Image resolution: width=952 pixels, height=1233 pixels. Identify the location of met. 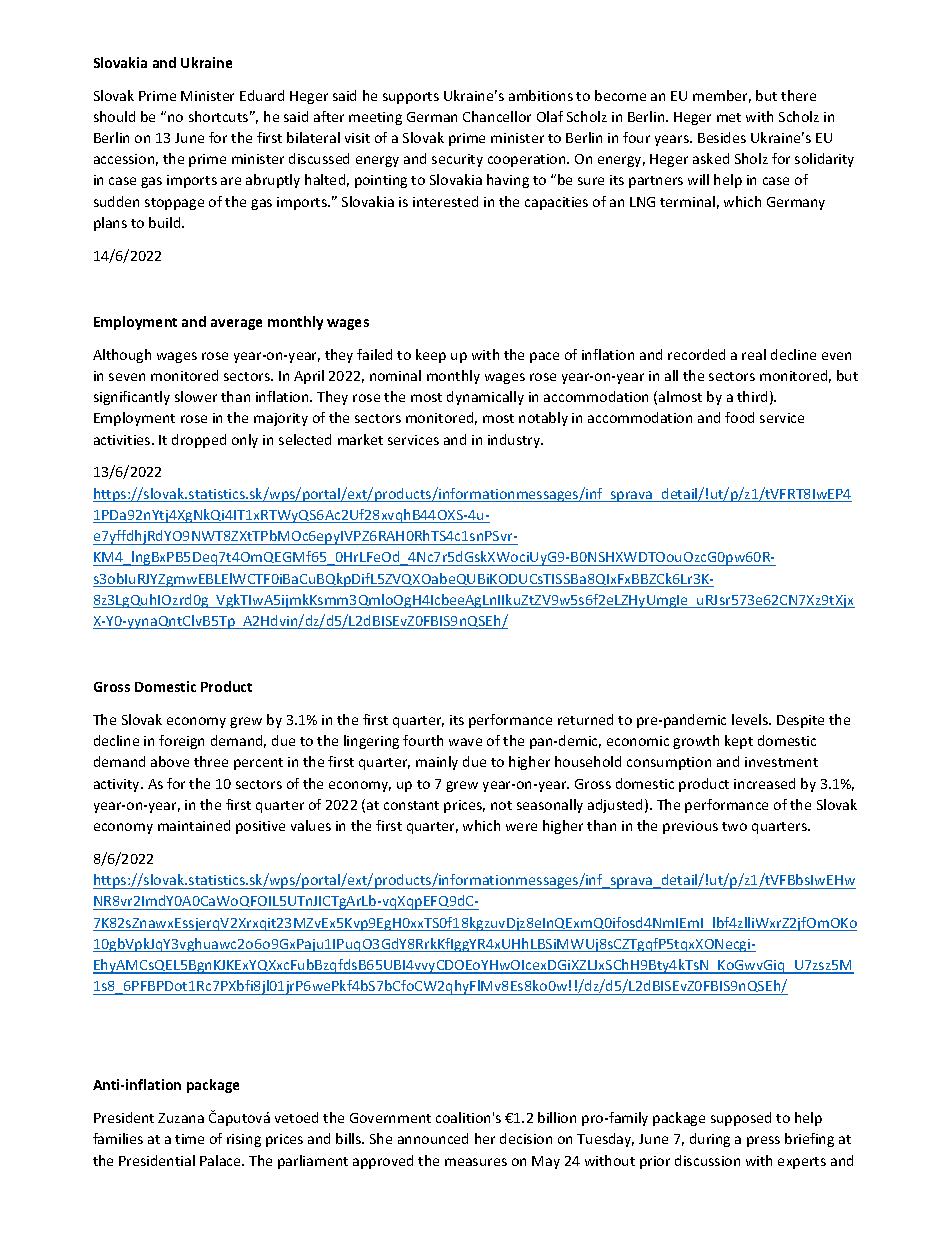
(729, 117).
